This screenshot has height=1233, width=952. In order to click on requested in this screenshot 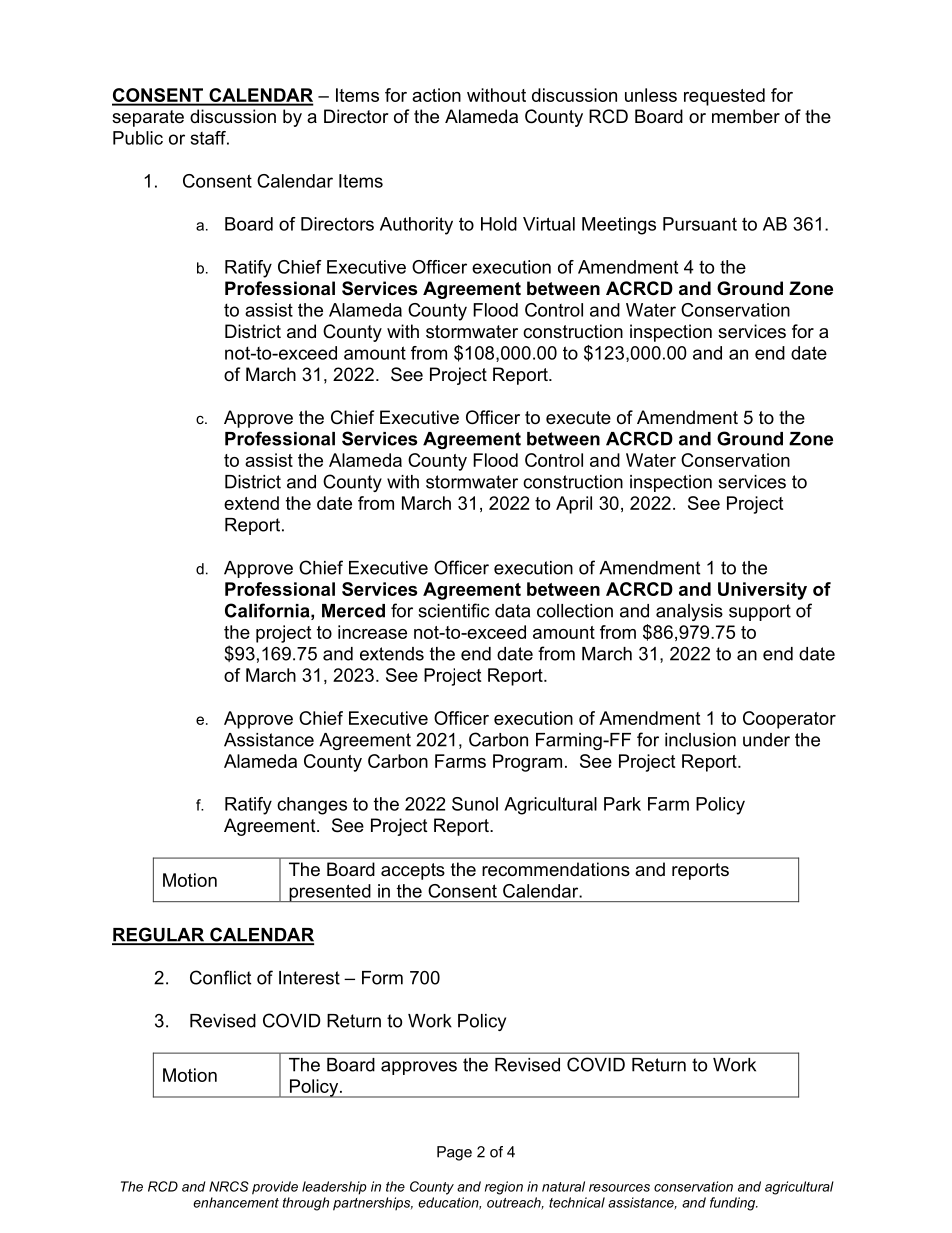, I will do `click(724, 97)`.
